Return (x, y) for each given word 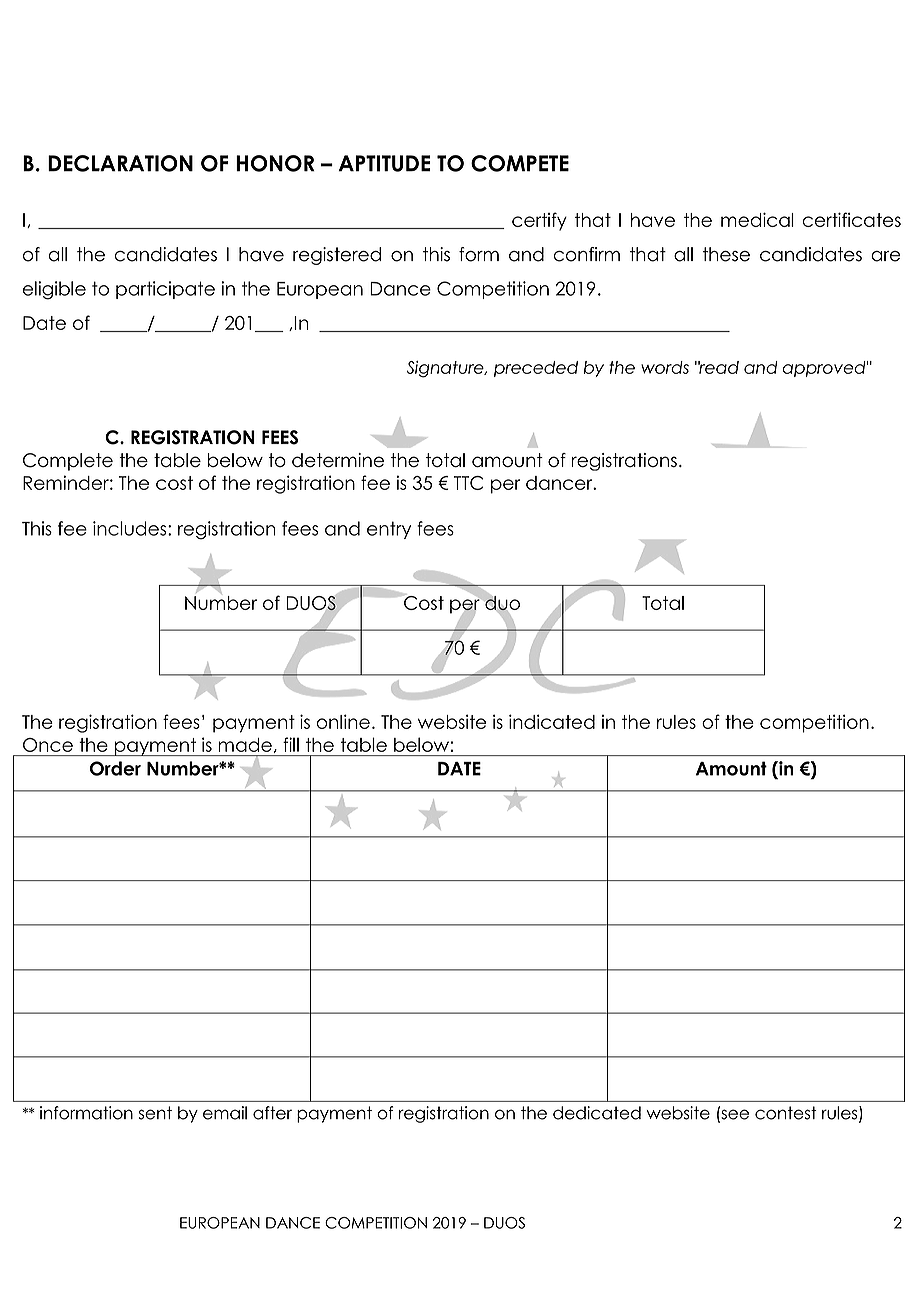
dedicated (597, 1113)
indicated (552, 721)
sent (155, 1113)
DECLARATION (120, 163)
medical (757, 219)
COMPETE (520, 163)
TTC (469, 483)
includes (131, 528)
